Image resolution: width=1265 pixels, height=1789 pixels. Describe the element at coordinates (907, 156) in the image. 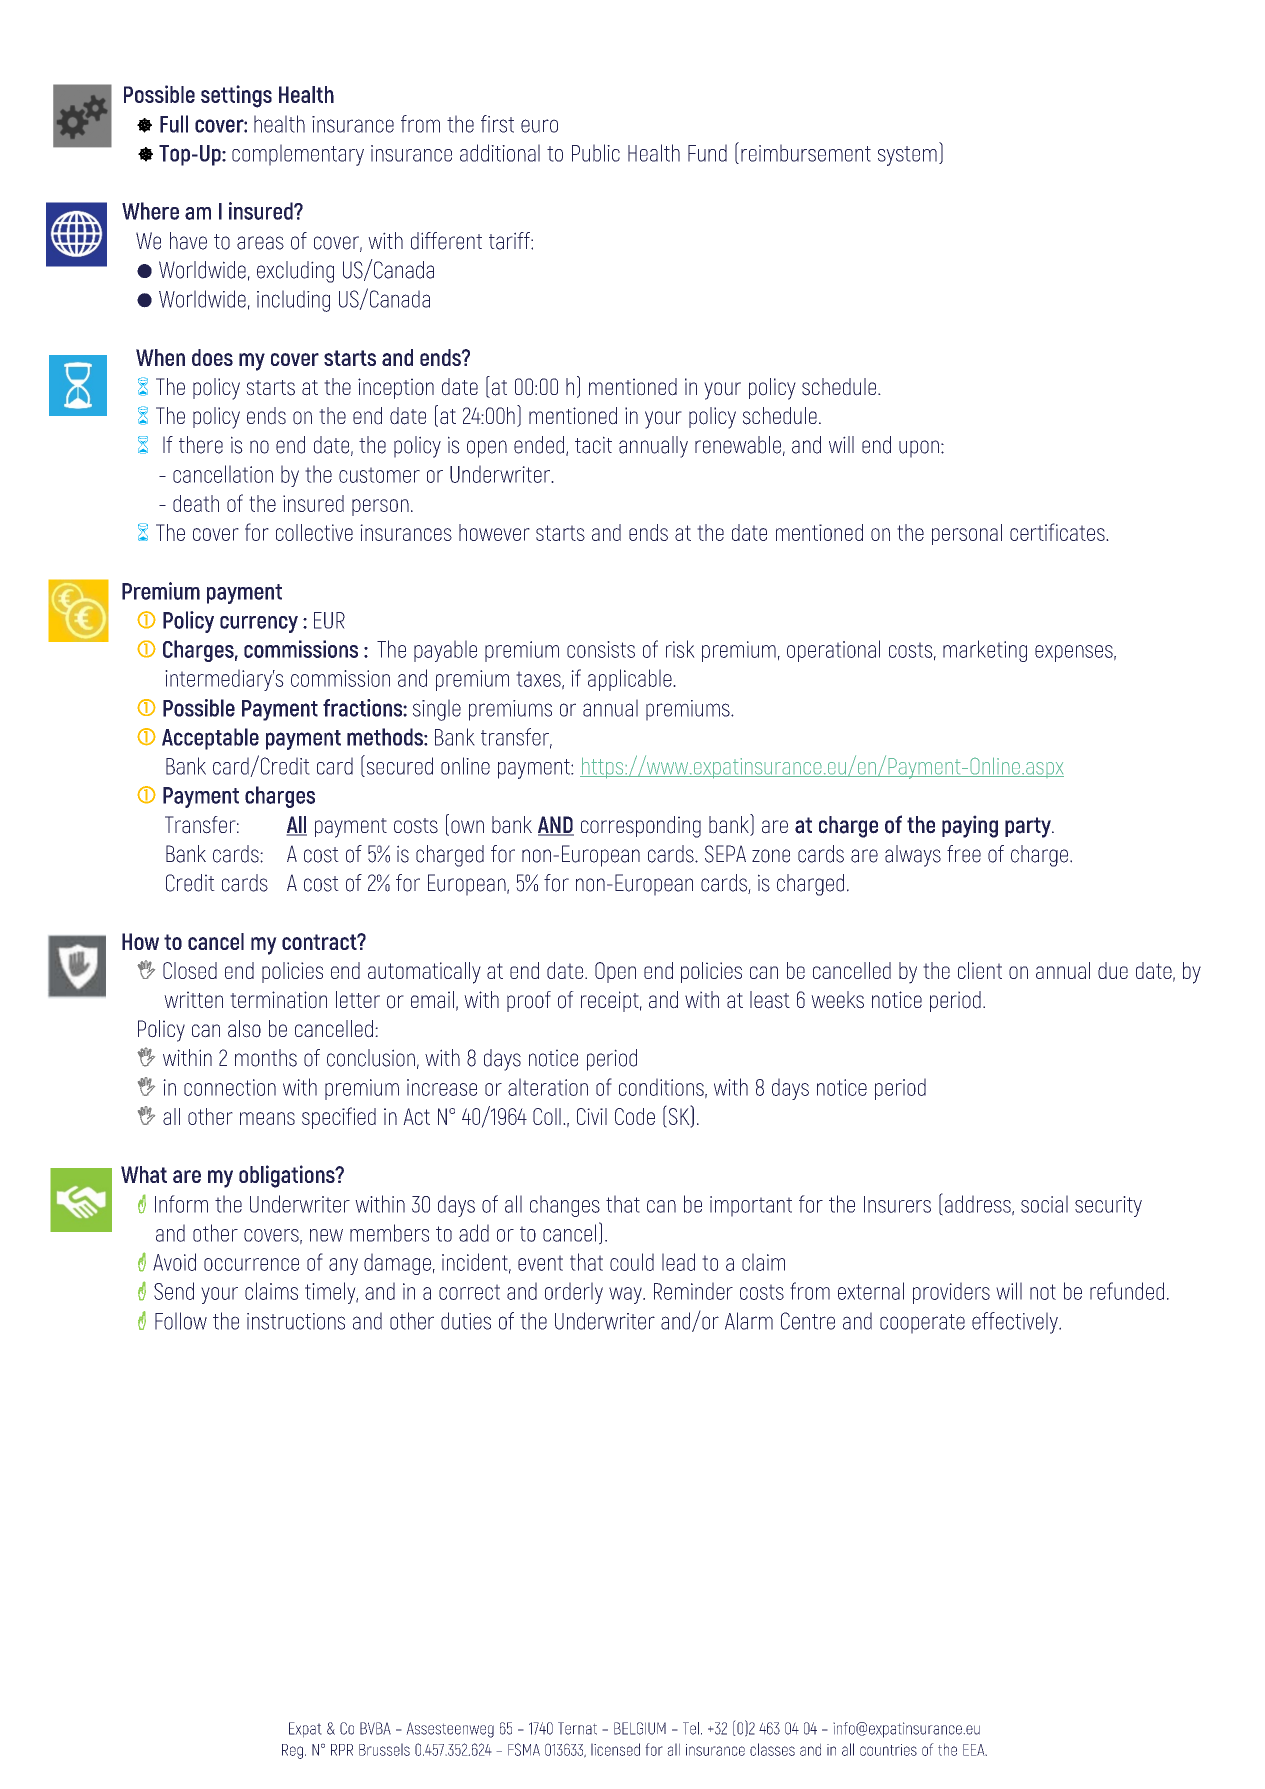

I see `system` at that location.
